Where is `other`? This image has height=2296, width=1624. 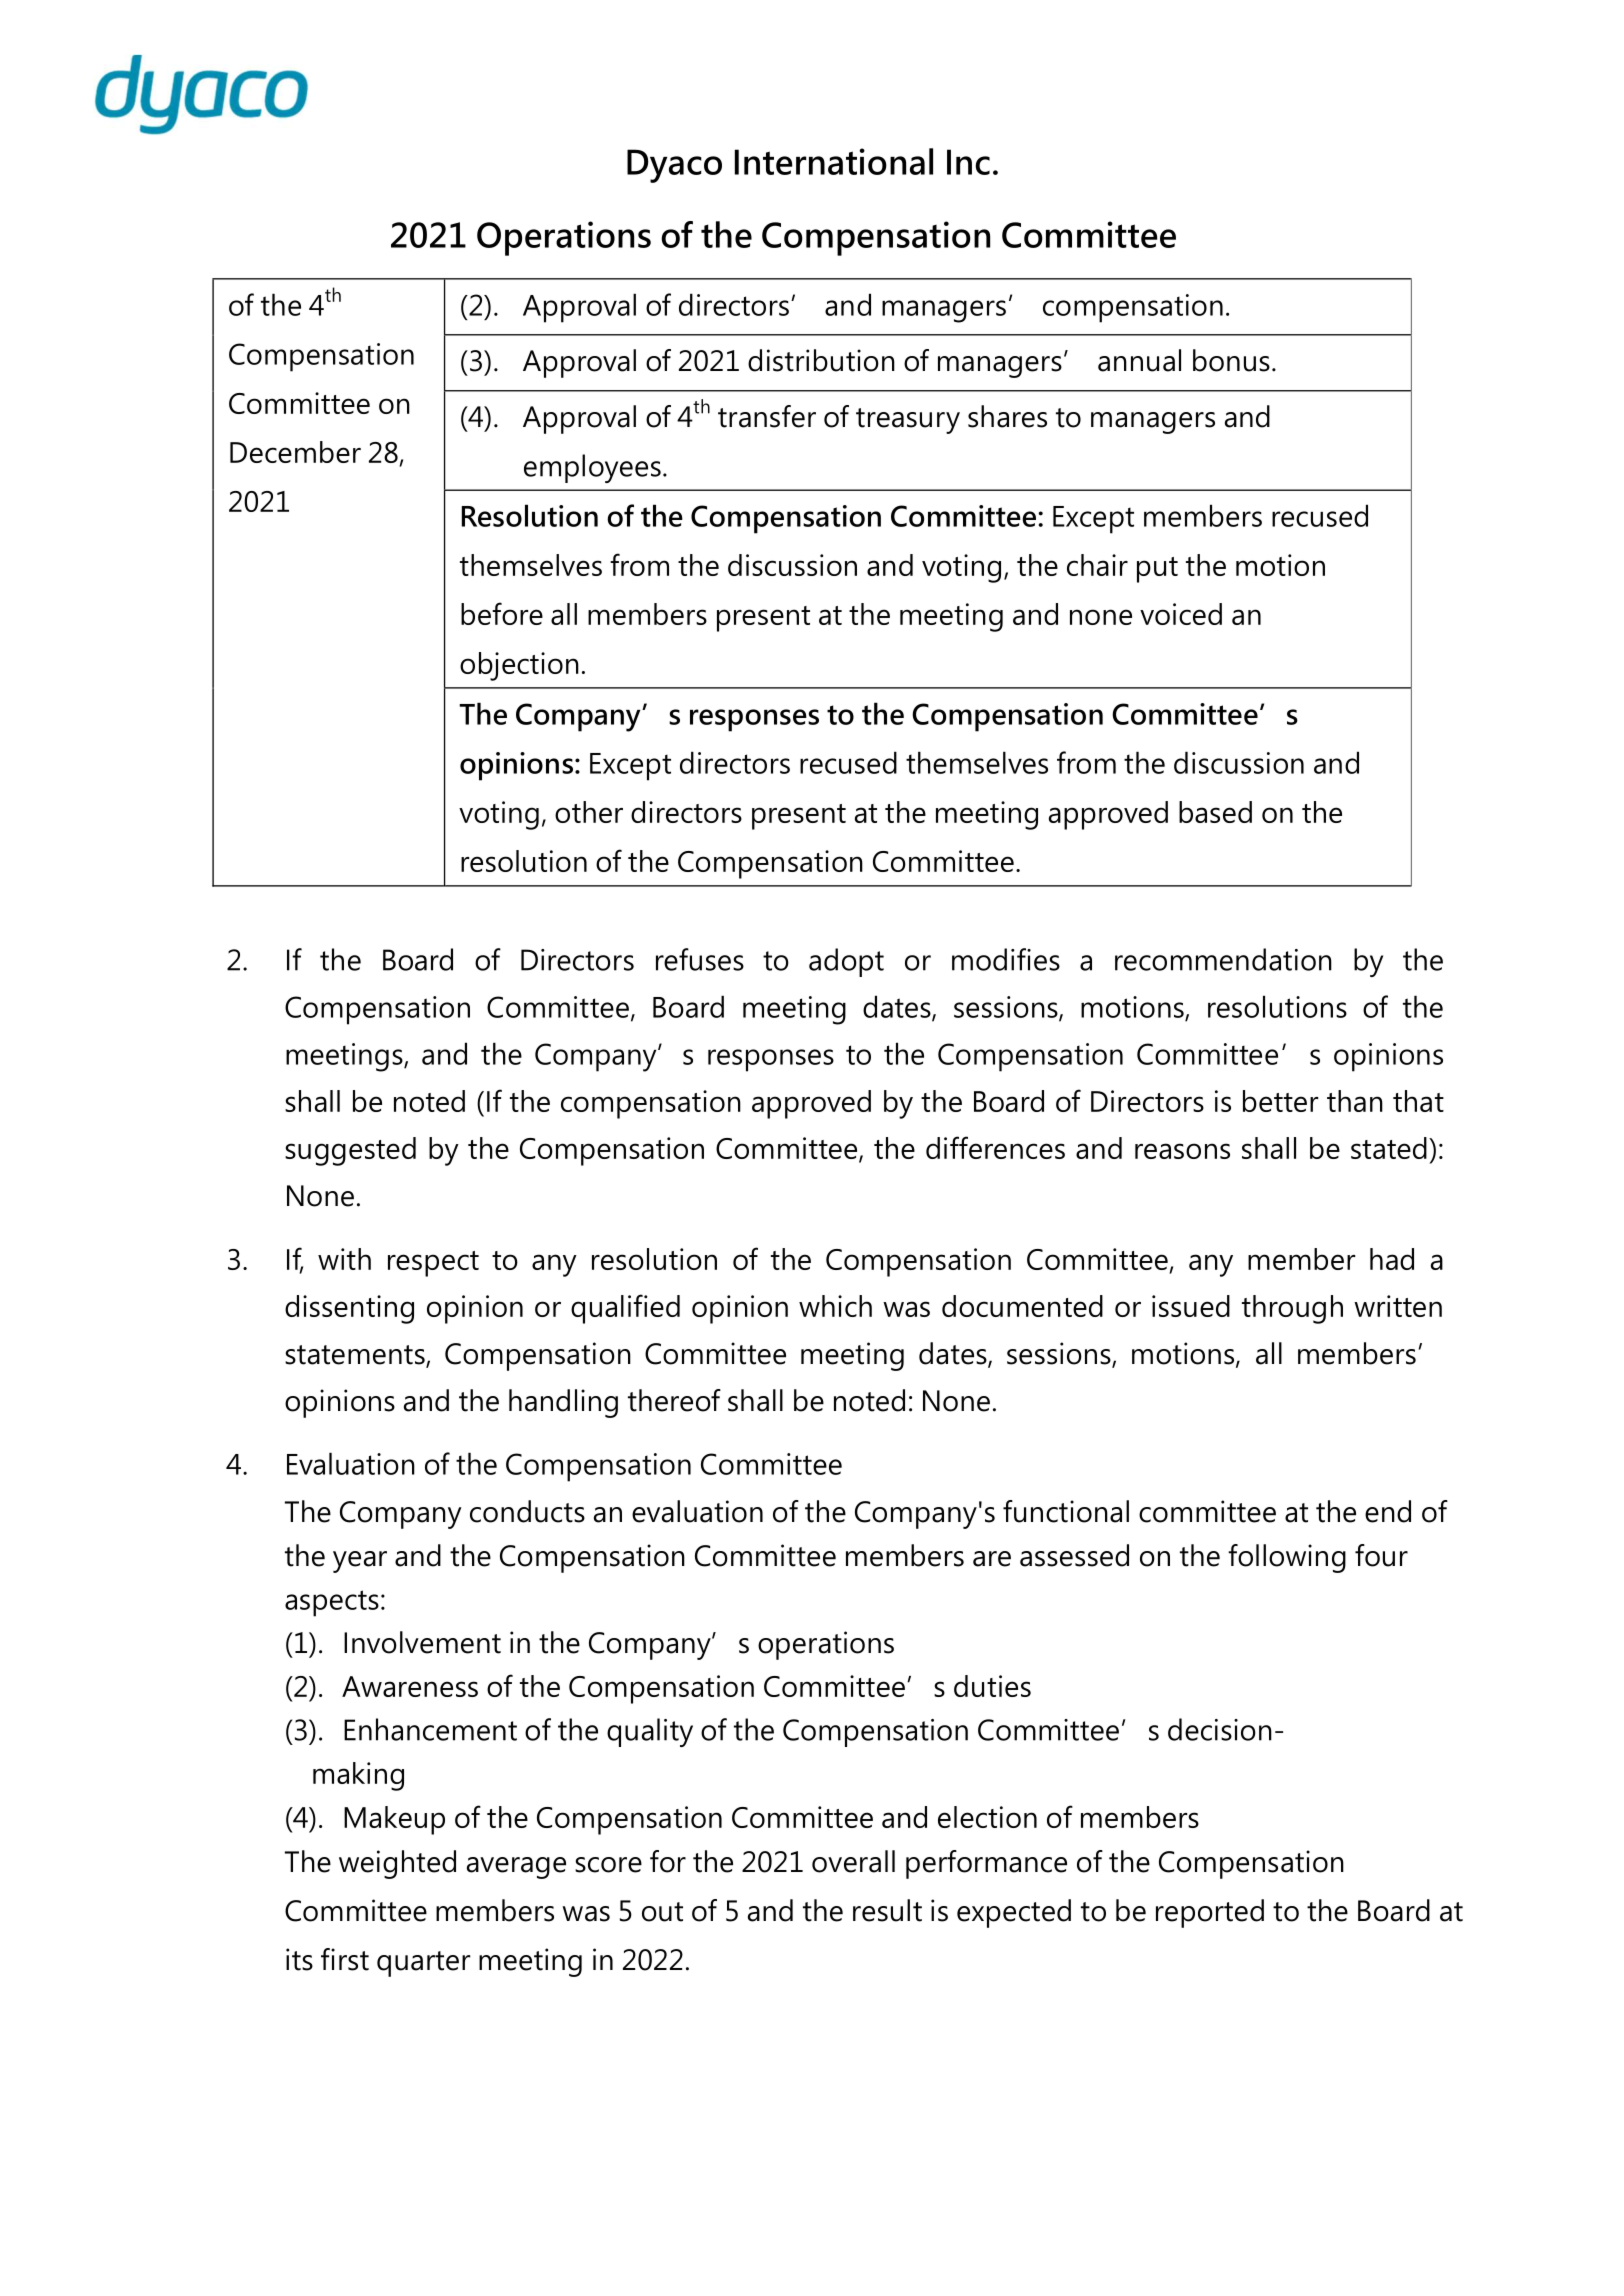
other is located at coordinates (589, 812).
